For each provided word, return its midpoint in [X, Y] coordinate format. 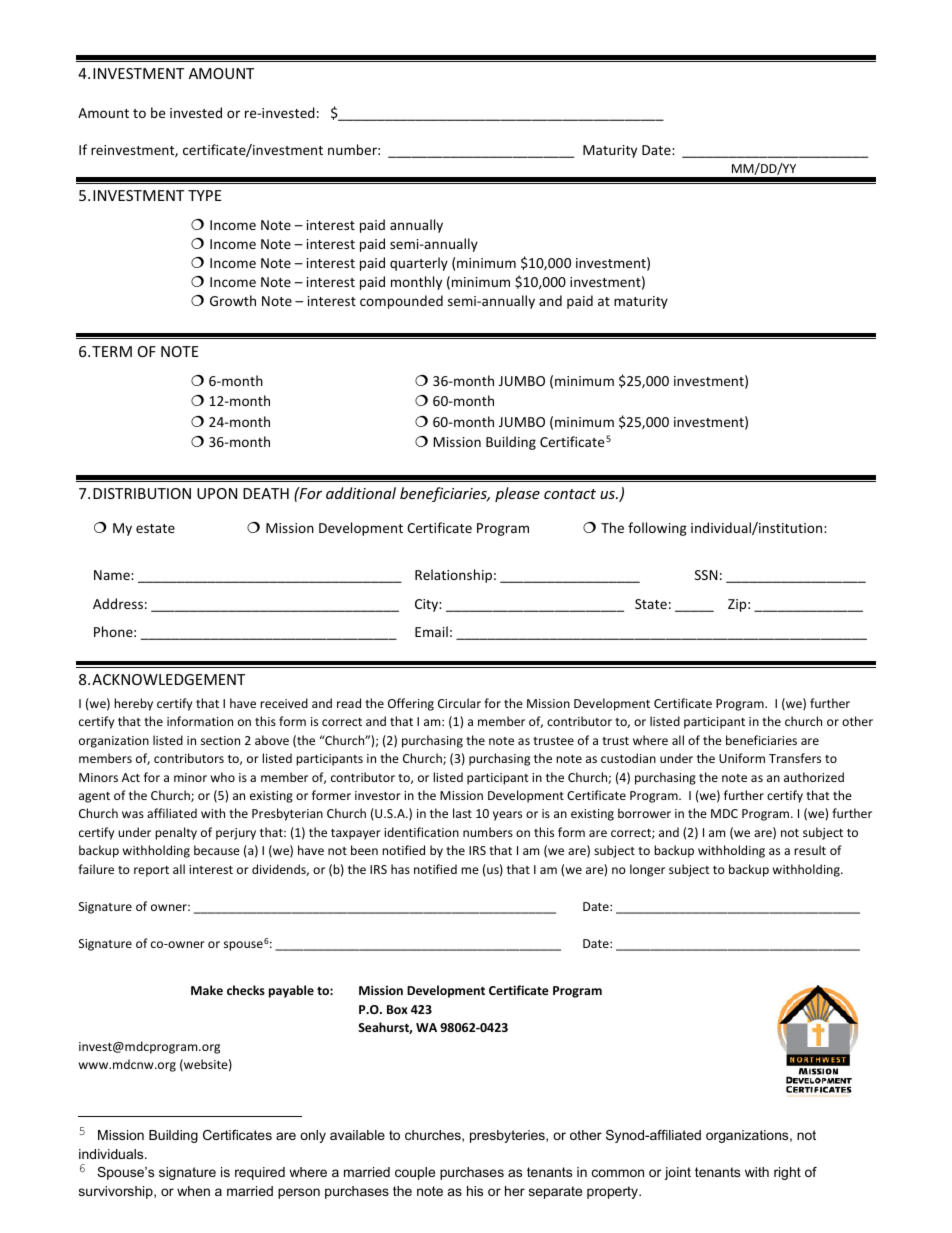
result [810, 850]
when [193, 1191]
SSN [706, 575]
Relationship [453, 576]
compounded [401, 302]
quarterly [419, 264]
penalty [176, 833]
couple [415, 1173]
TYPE [205, 195]
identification [421, 832]
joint [677, 1173]
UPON [217, 493]
